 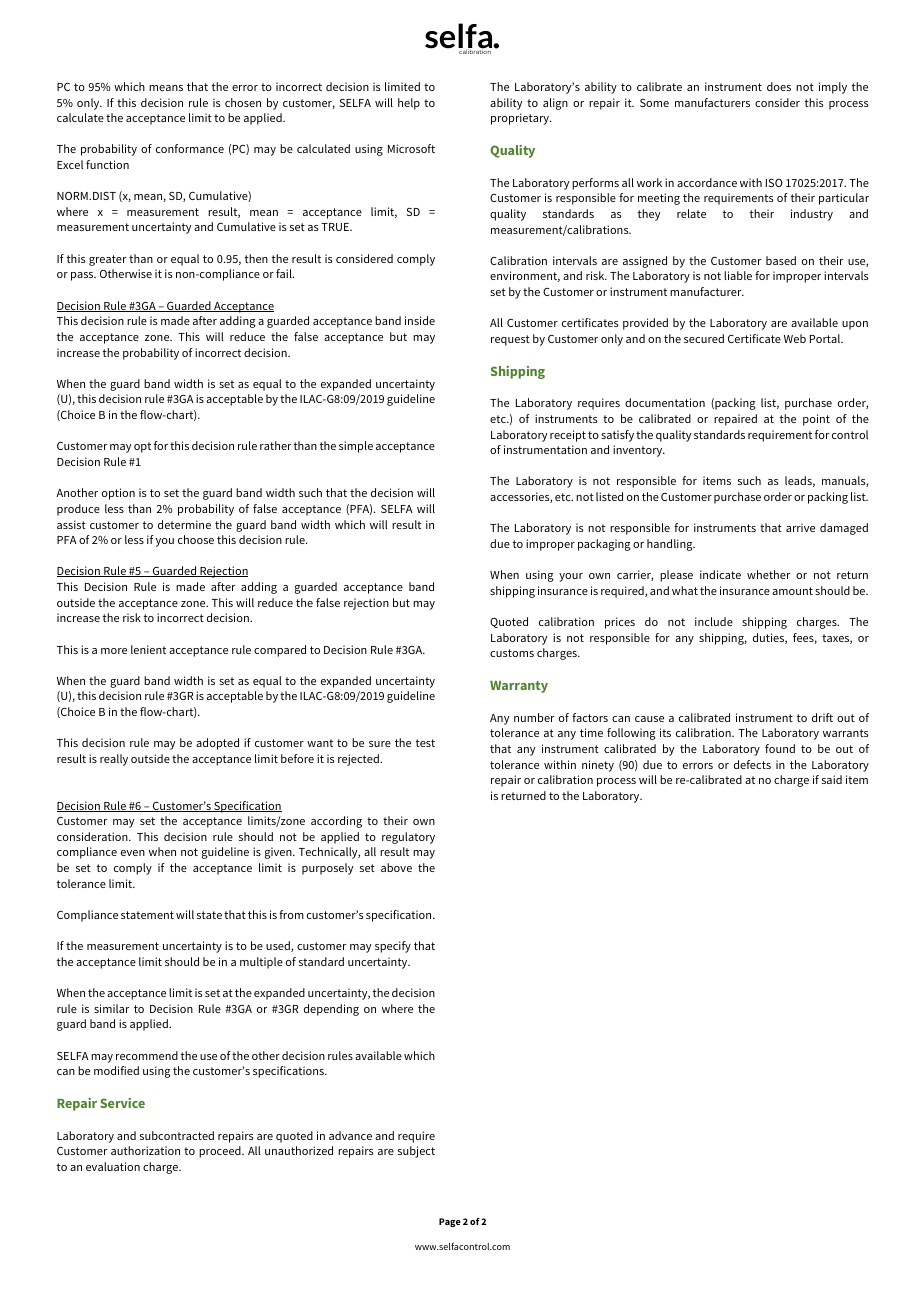 What do you see at coordinates (145, 1150) in the screenshot?
I see `authorization` at bounding box center [145, 1150].
